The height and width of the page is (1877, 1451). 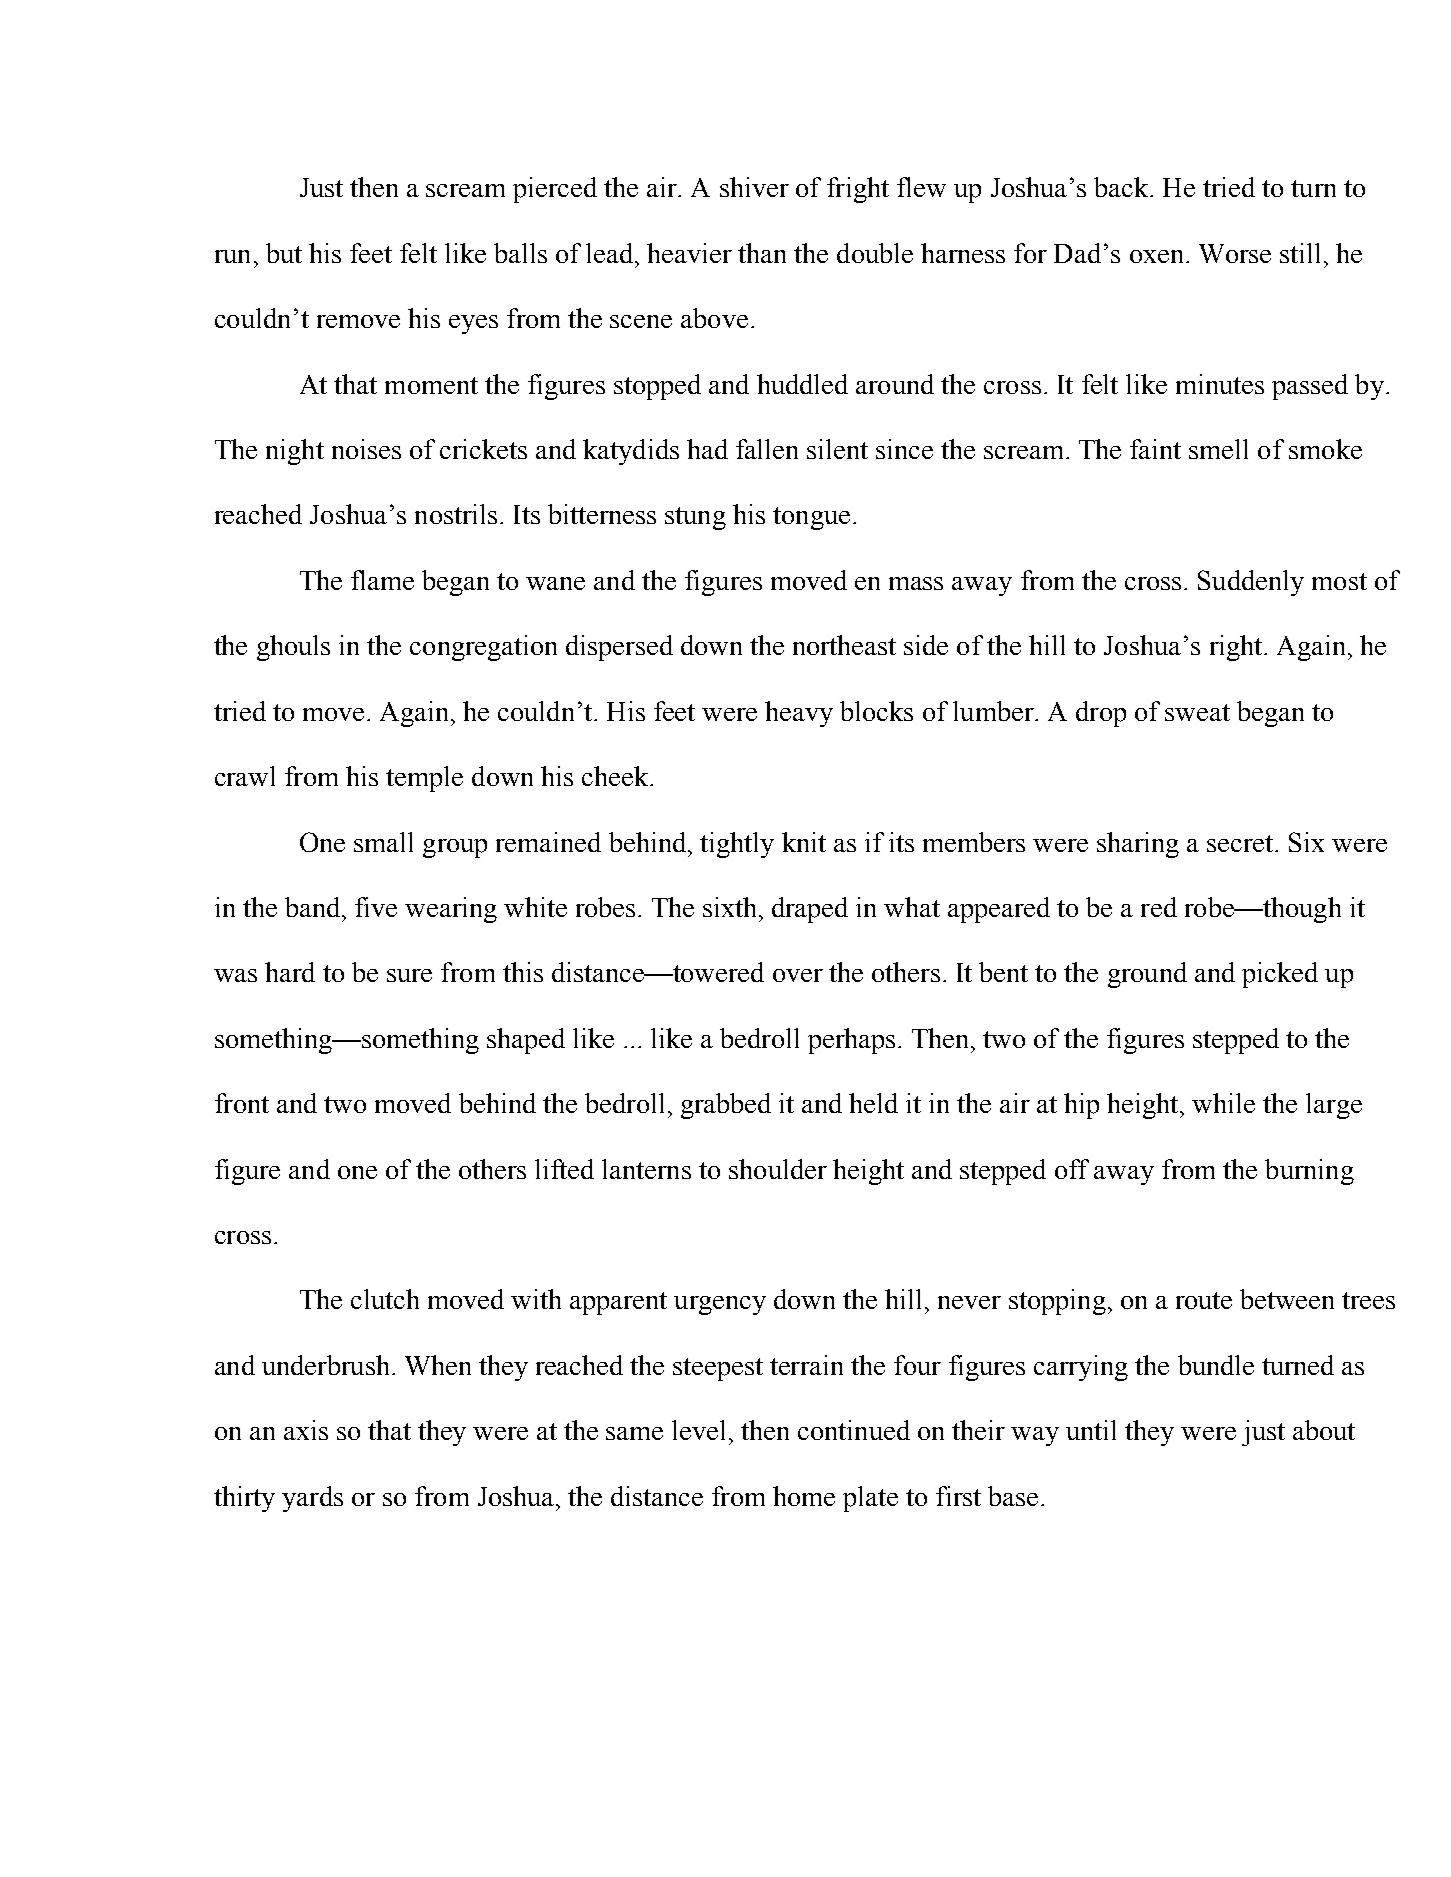 I want to click on axis, so click(x=306, y=1430).
